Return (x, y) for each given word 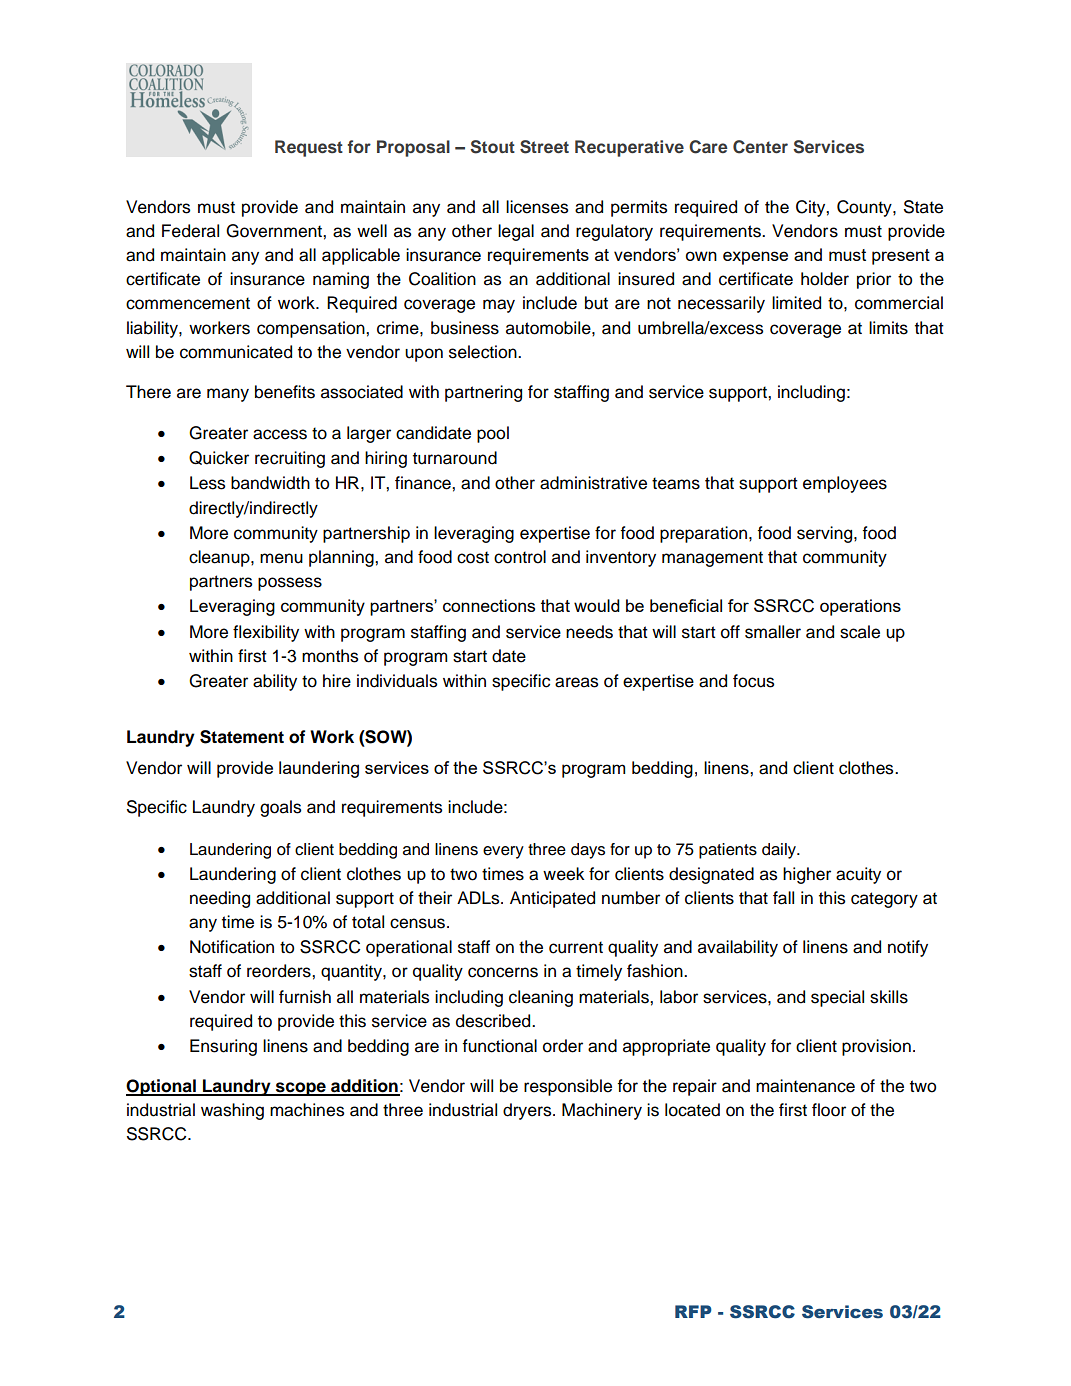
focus (753, 681)
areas (576, 682)
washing (232, 1111)
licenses (537, 207)
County (865, 208)
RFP (693, 1311)
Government (275, 231)
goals (280, 808)
